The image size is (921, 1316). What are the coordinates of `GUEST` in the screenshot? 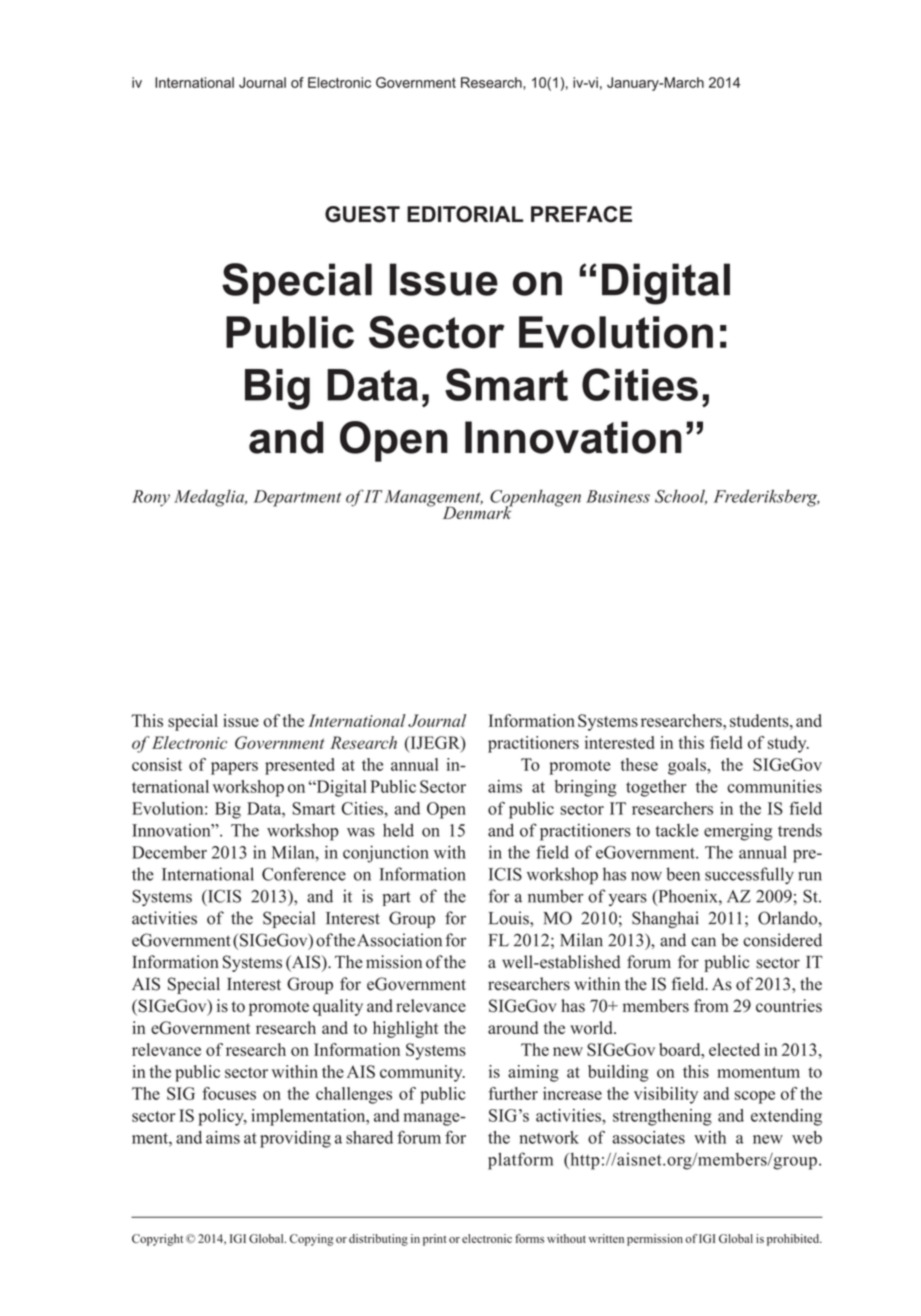 It's located at (362, 214).
